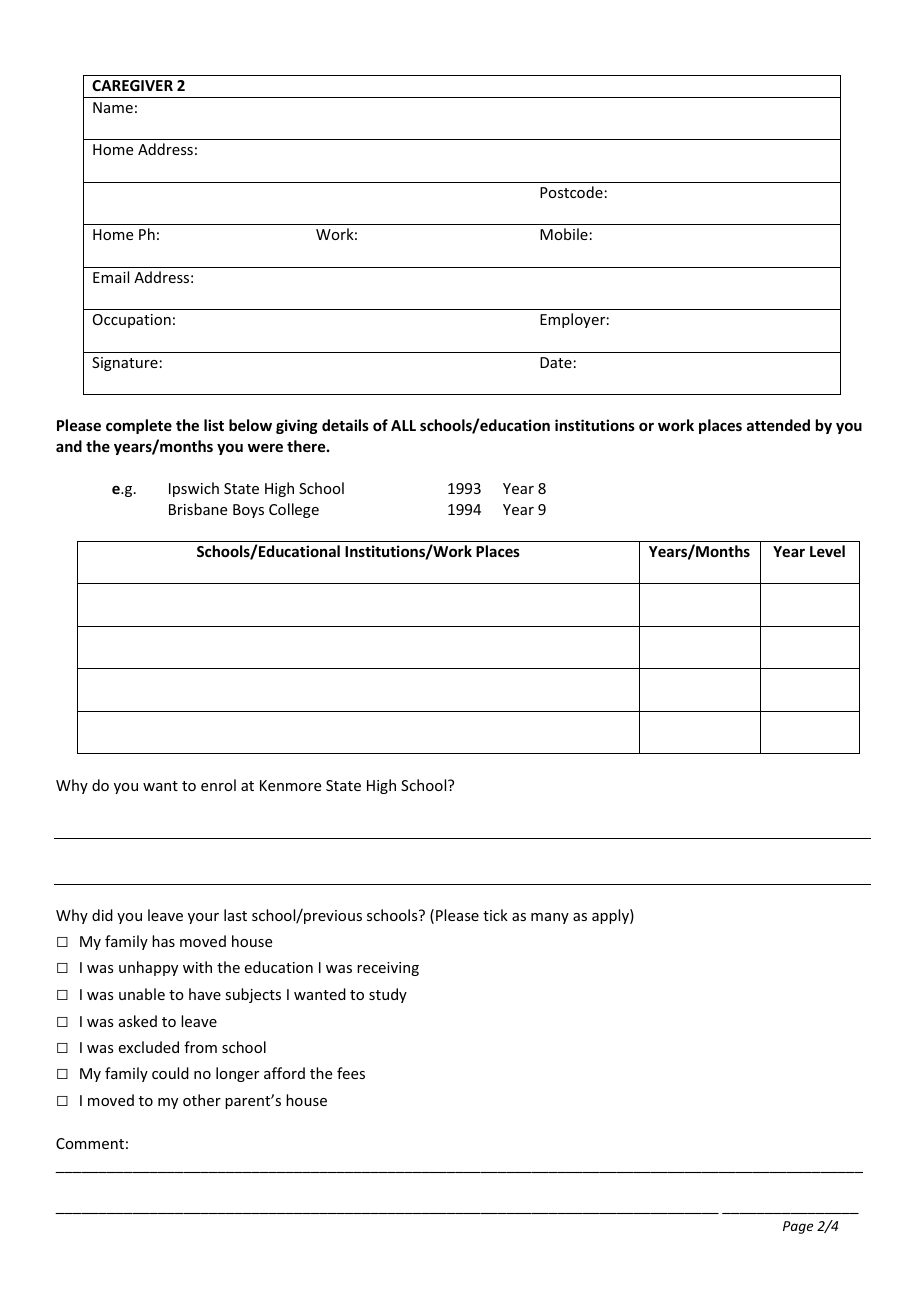 Image resolution: width=924 pixels, height=1308 pixels. Describe the element at coordinates (564, 234) in the screenshot. I see `Mobile` at that location.
